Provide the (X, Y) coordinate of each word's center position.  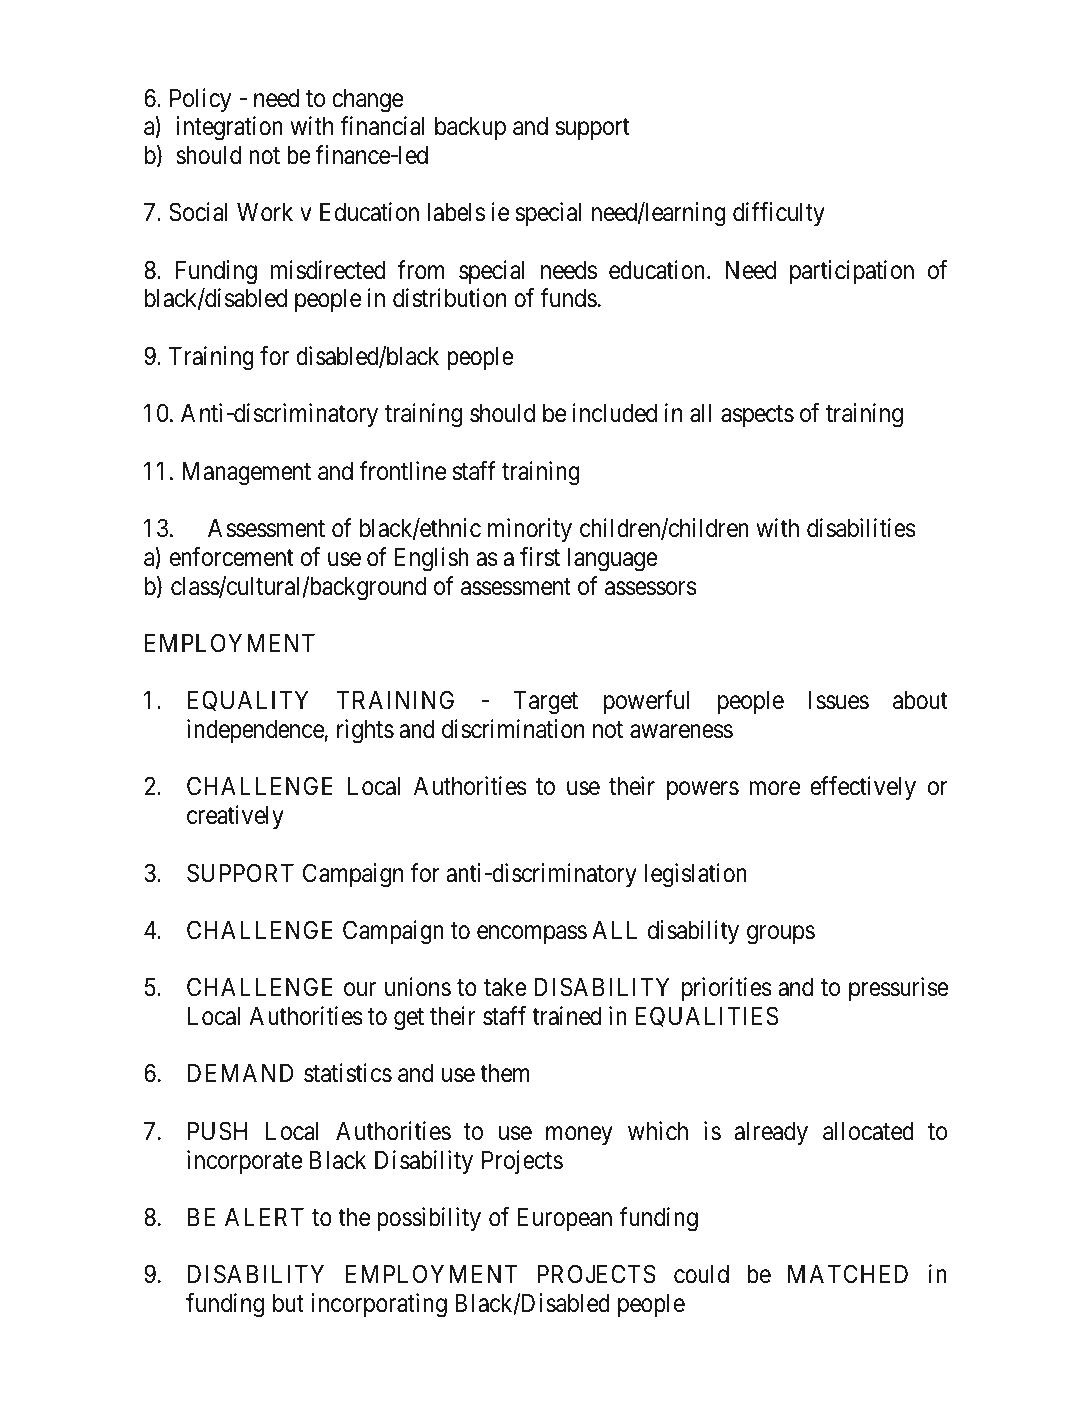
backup (470, 128)
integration (229, 128)
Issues (839, 700)
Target (546, 703)
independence (256, 731)
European (565, 1219)
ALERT (264, 1217)
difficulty (779, 214)
